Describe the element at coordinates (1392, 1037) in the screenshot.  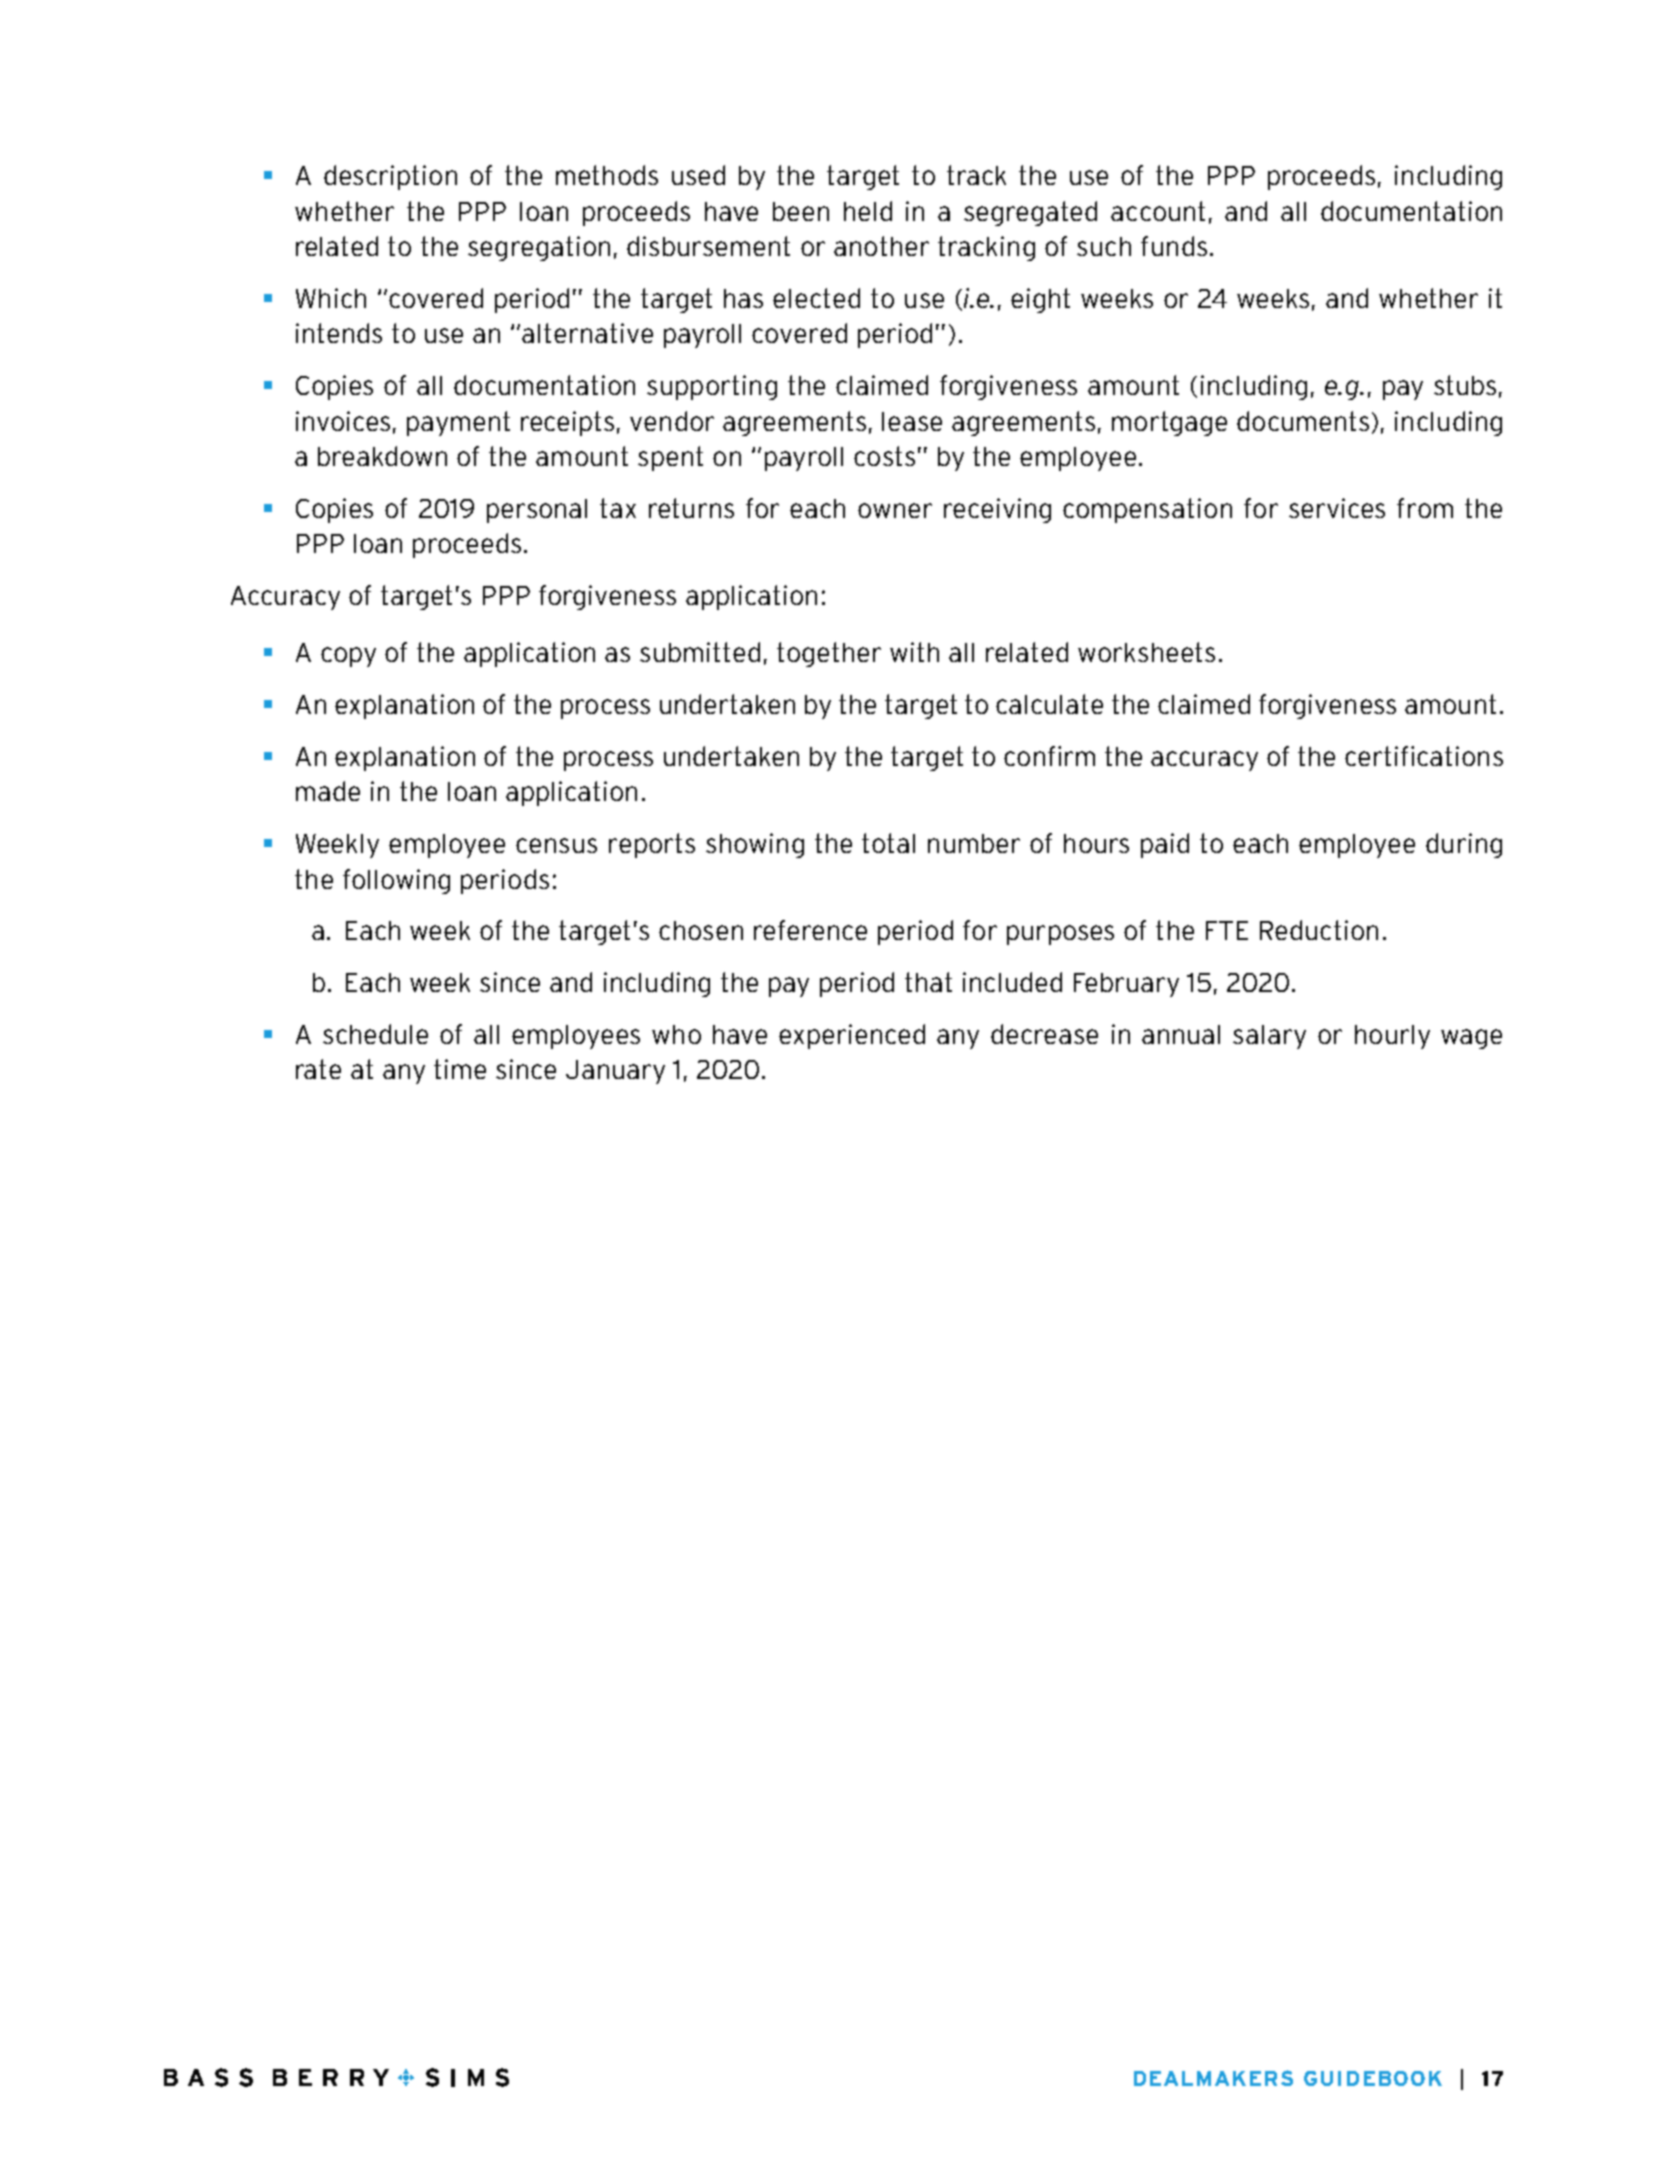
I see `hourly` at that location.
